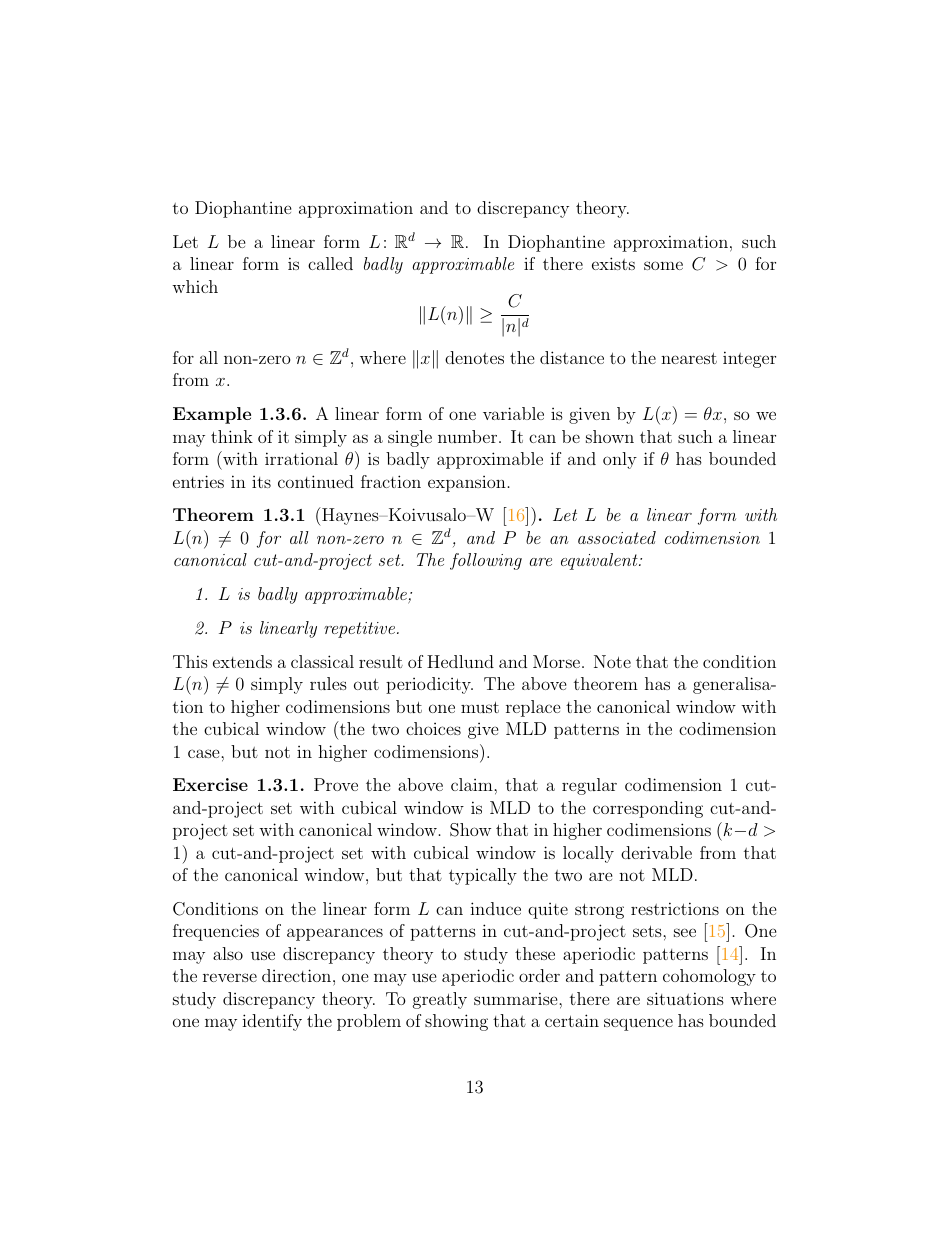 The width and height of the screenshot is (952, 1233). Describe the element at coordinates (330, 263) in the screenshot. I see `called` at that location.
